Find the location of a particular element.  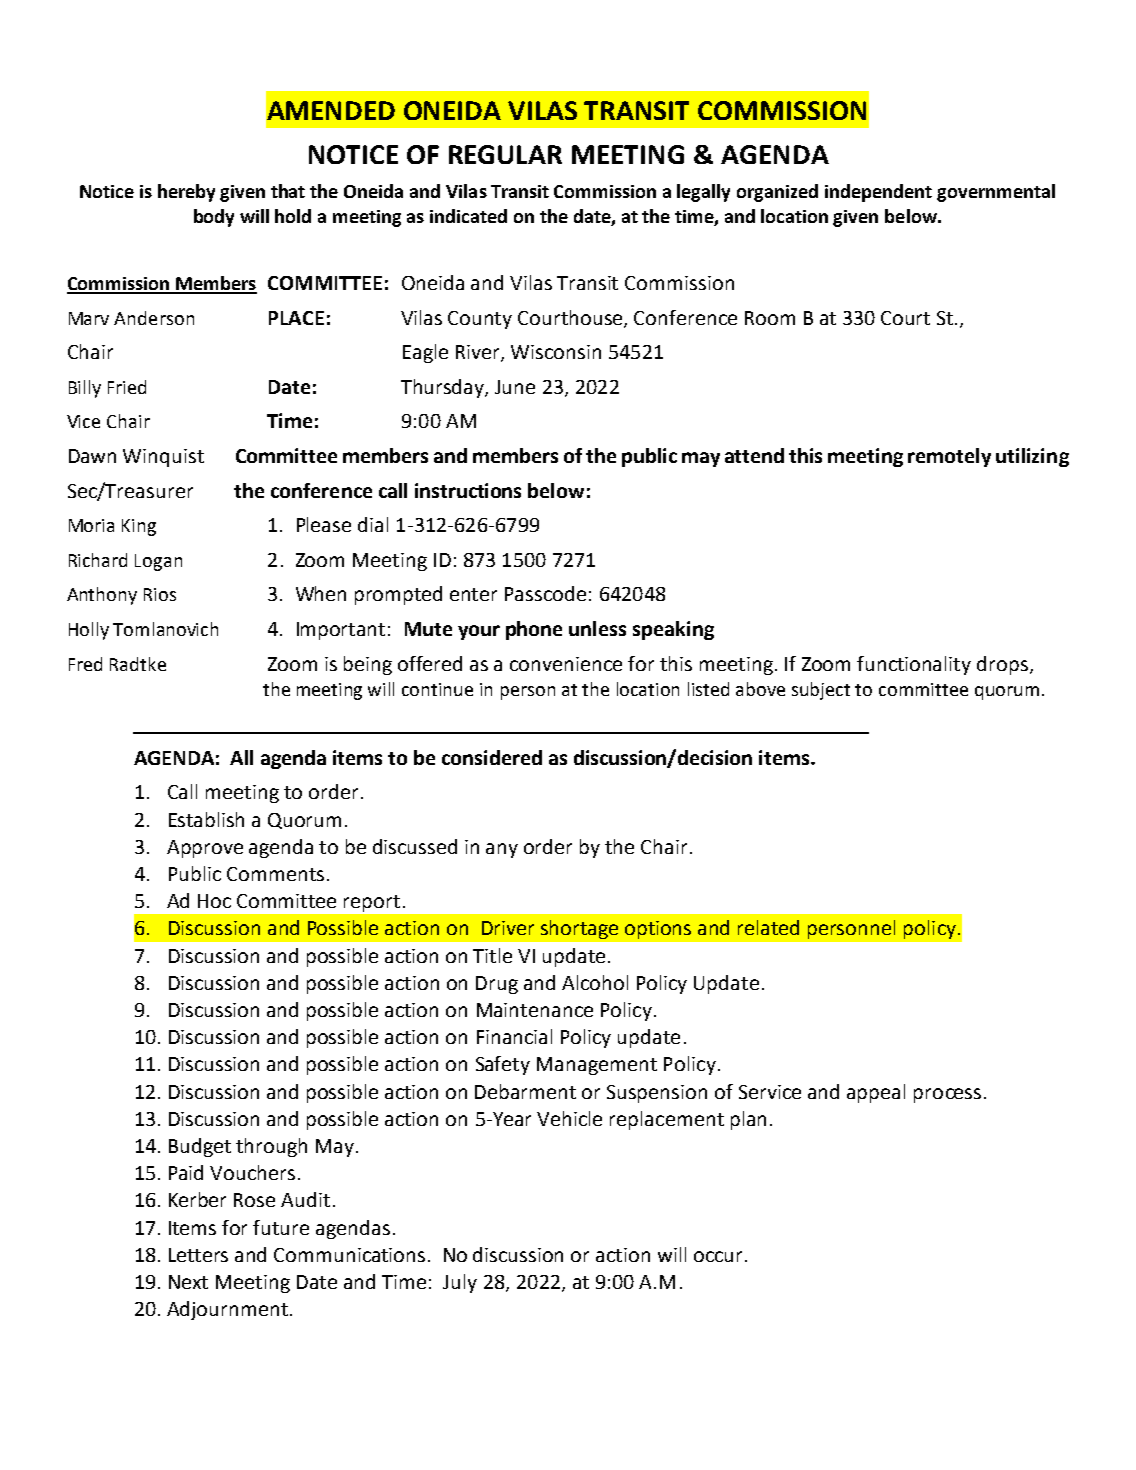

REGULAR is located at coordinates (505, 154).
